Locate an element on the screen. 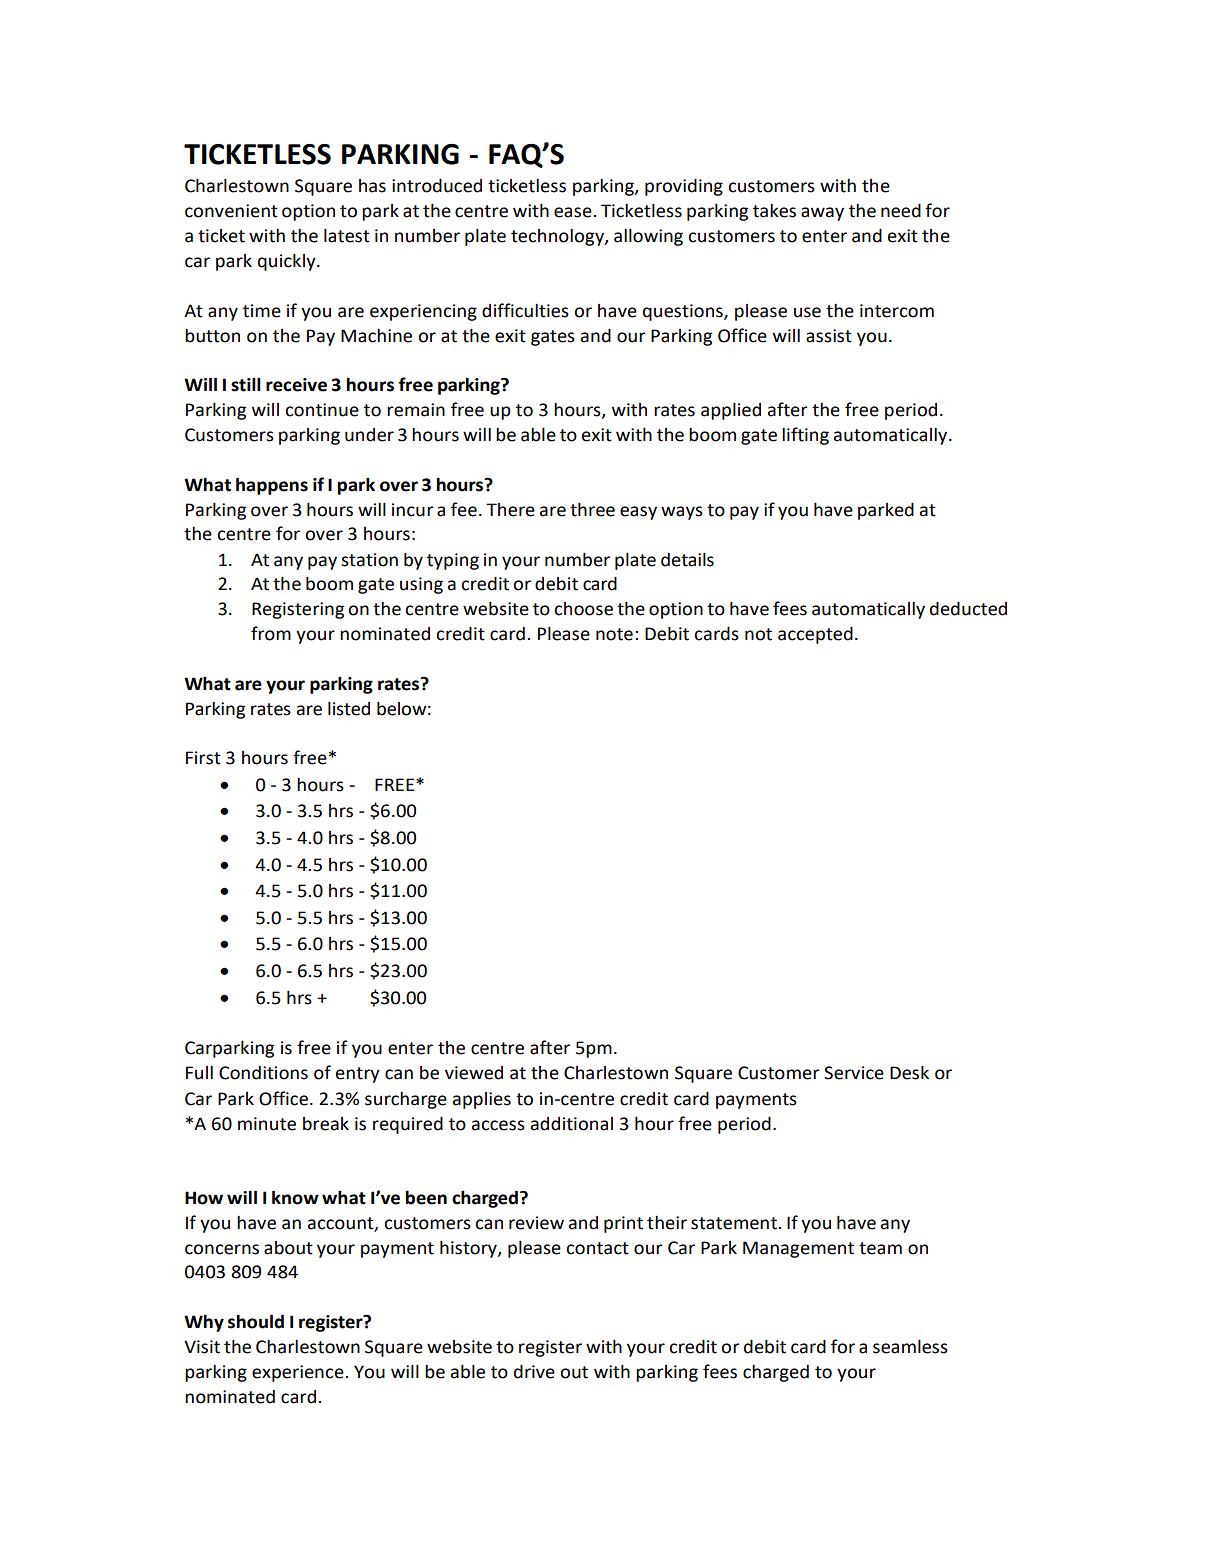  viewed is located at coordinates (474, 1073).
